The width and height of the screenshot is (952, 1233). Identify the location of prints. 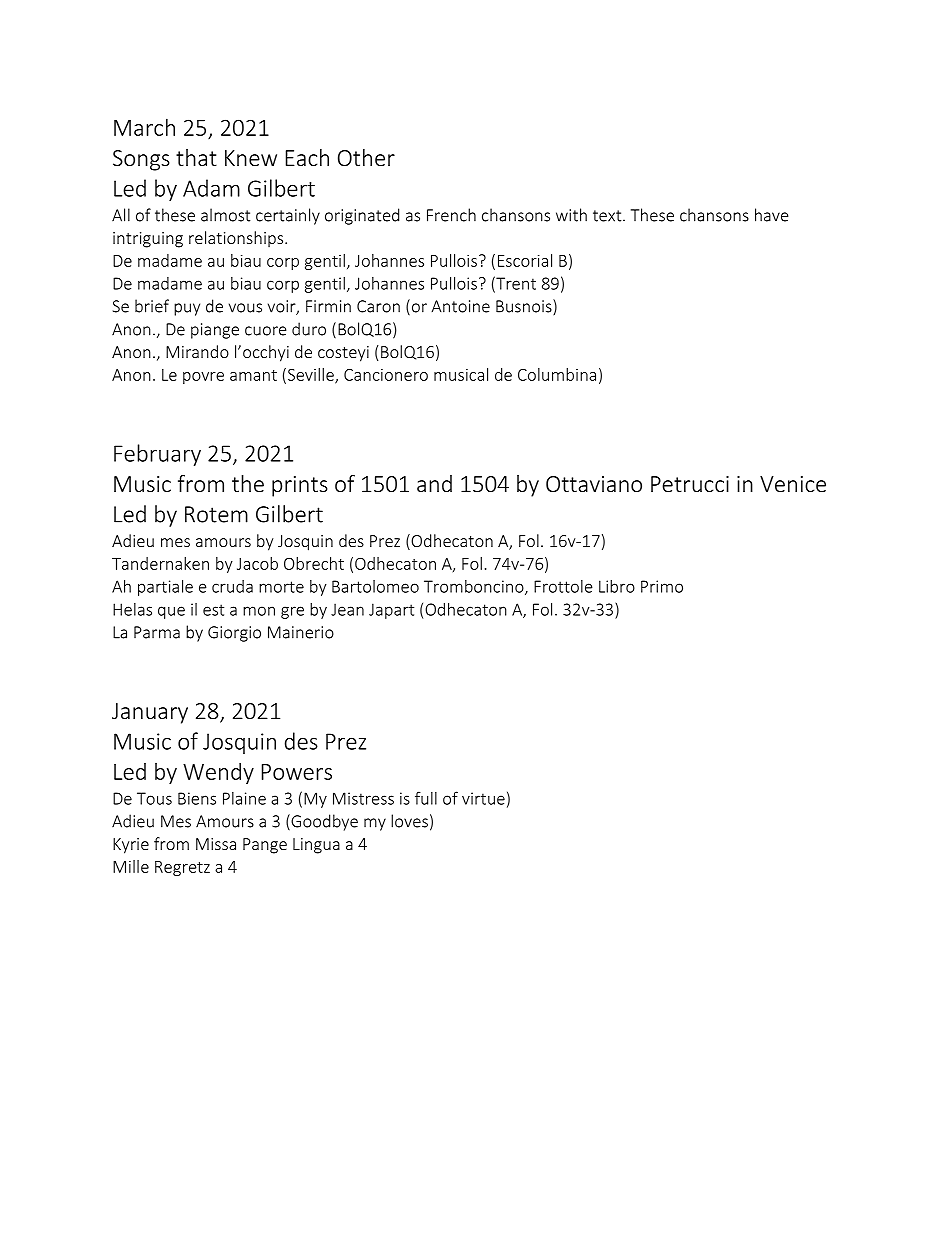
(300, 486).
